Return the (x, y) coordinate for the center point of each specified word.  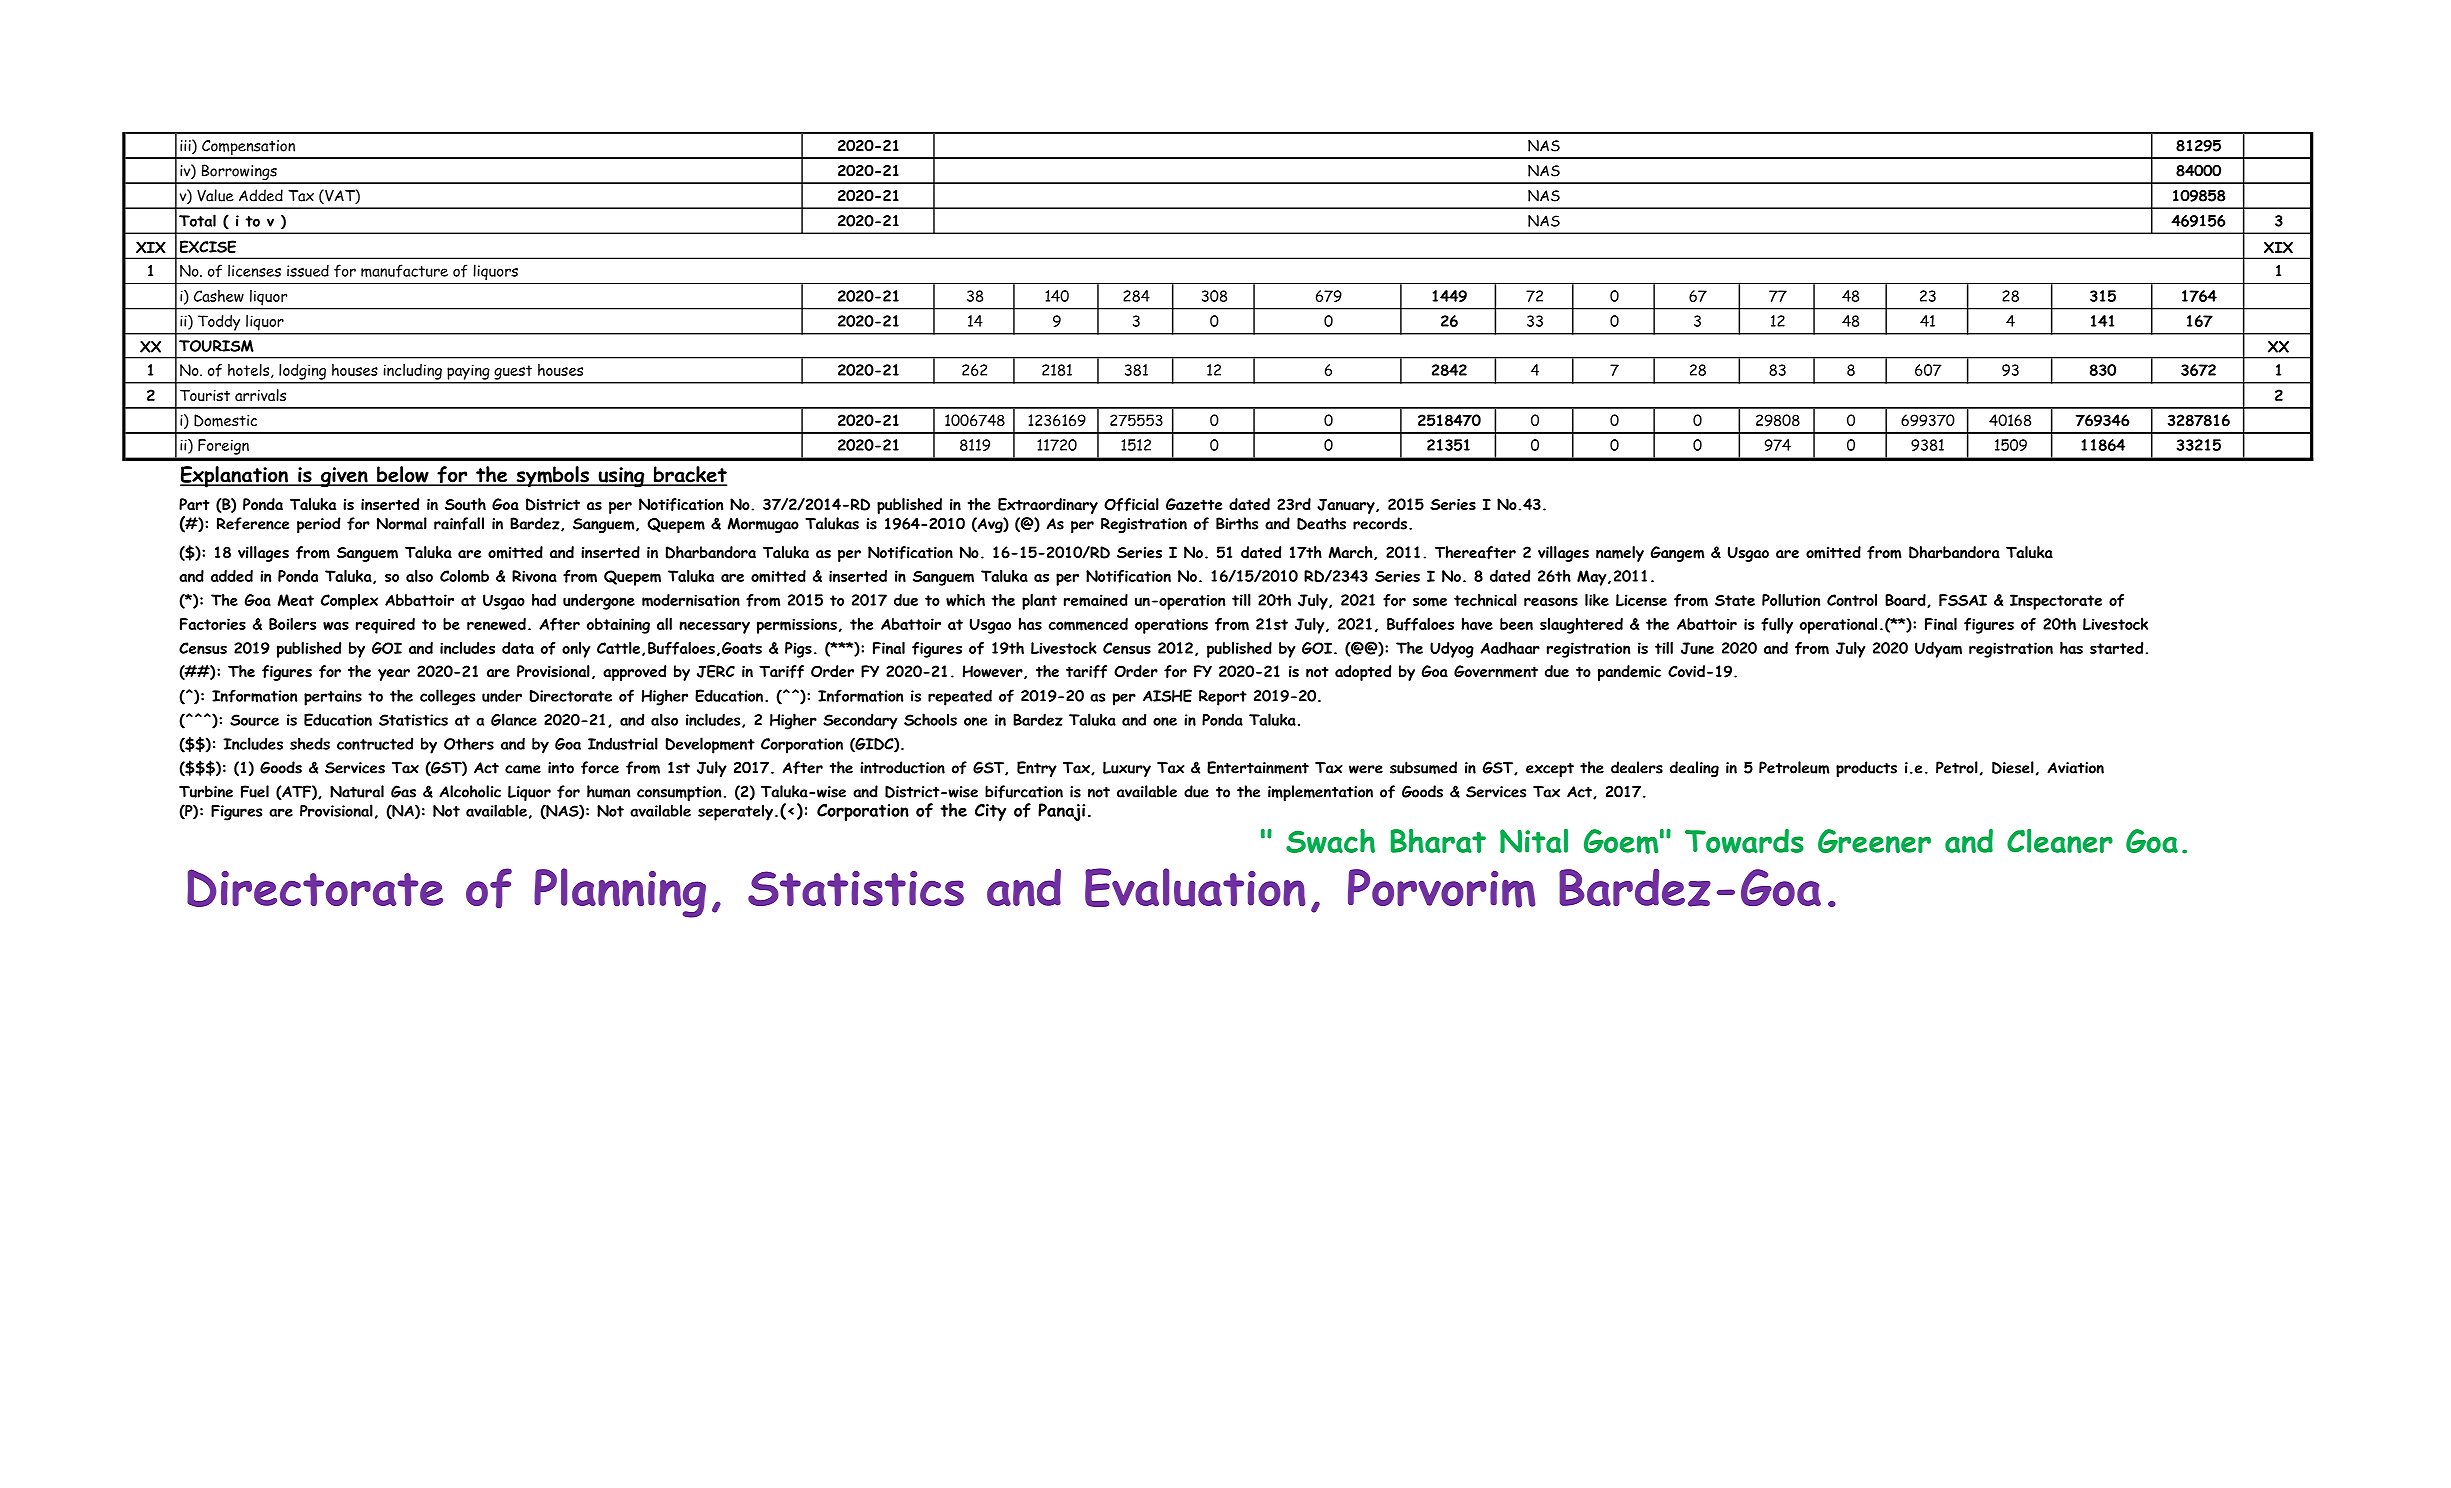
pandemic (1629, 673)
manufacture (404, 271)
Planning (620, 893)
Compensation (248, 149)
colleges (447, 697)
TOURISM (216, 346)
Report (1223, 698)
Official (1131, 504)
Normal (402, 523)
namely (1620, 554)
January (1347, 506)
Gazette (1194, 504)
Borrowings (239, 173)
